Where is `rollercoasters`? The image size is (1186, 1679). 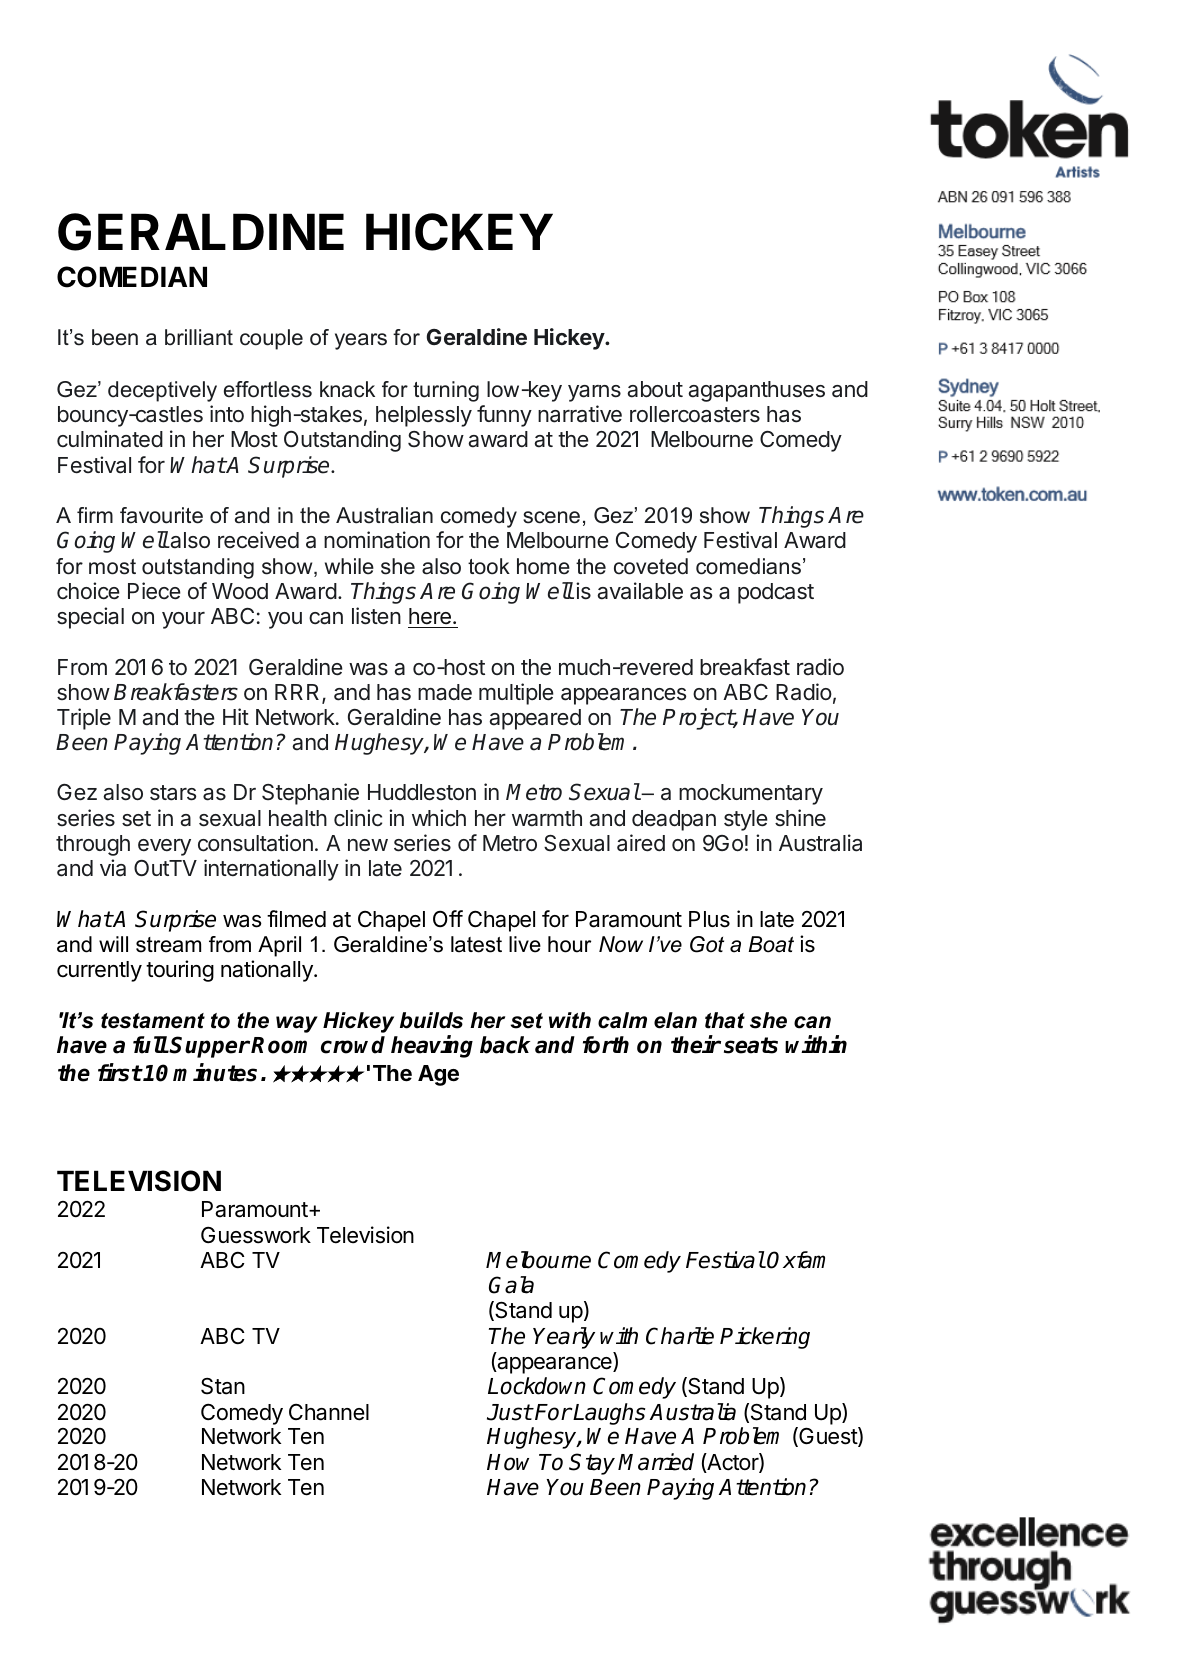
rollercoasters is located at coordinates (695, 414).
